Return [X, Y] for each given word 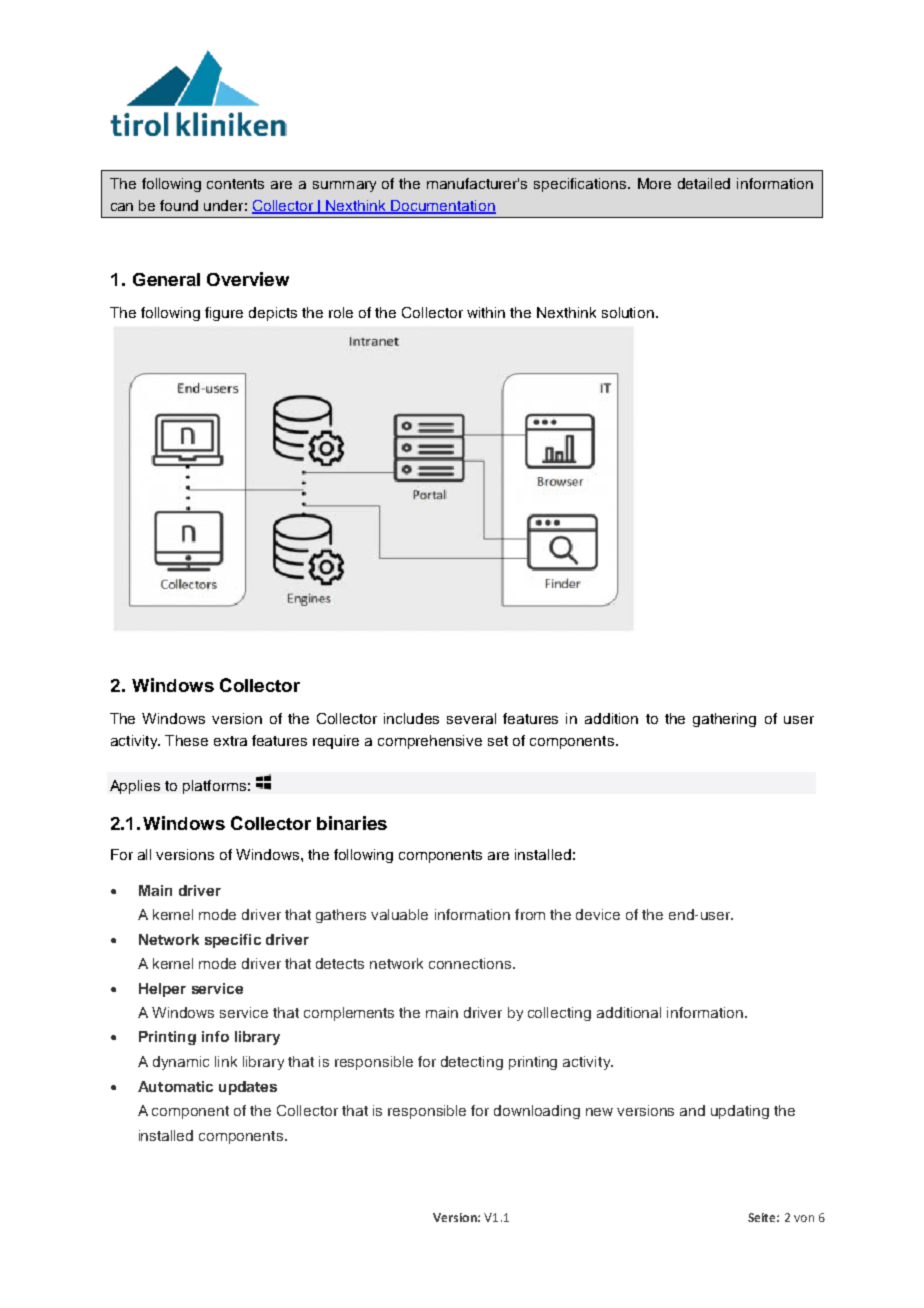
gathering [724, 720]
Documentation [443, 207]
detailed [704, 183]
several [471, 718]
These [186, 740]
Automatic [175, 1086]
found [179, 205]
